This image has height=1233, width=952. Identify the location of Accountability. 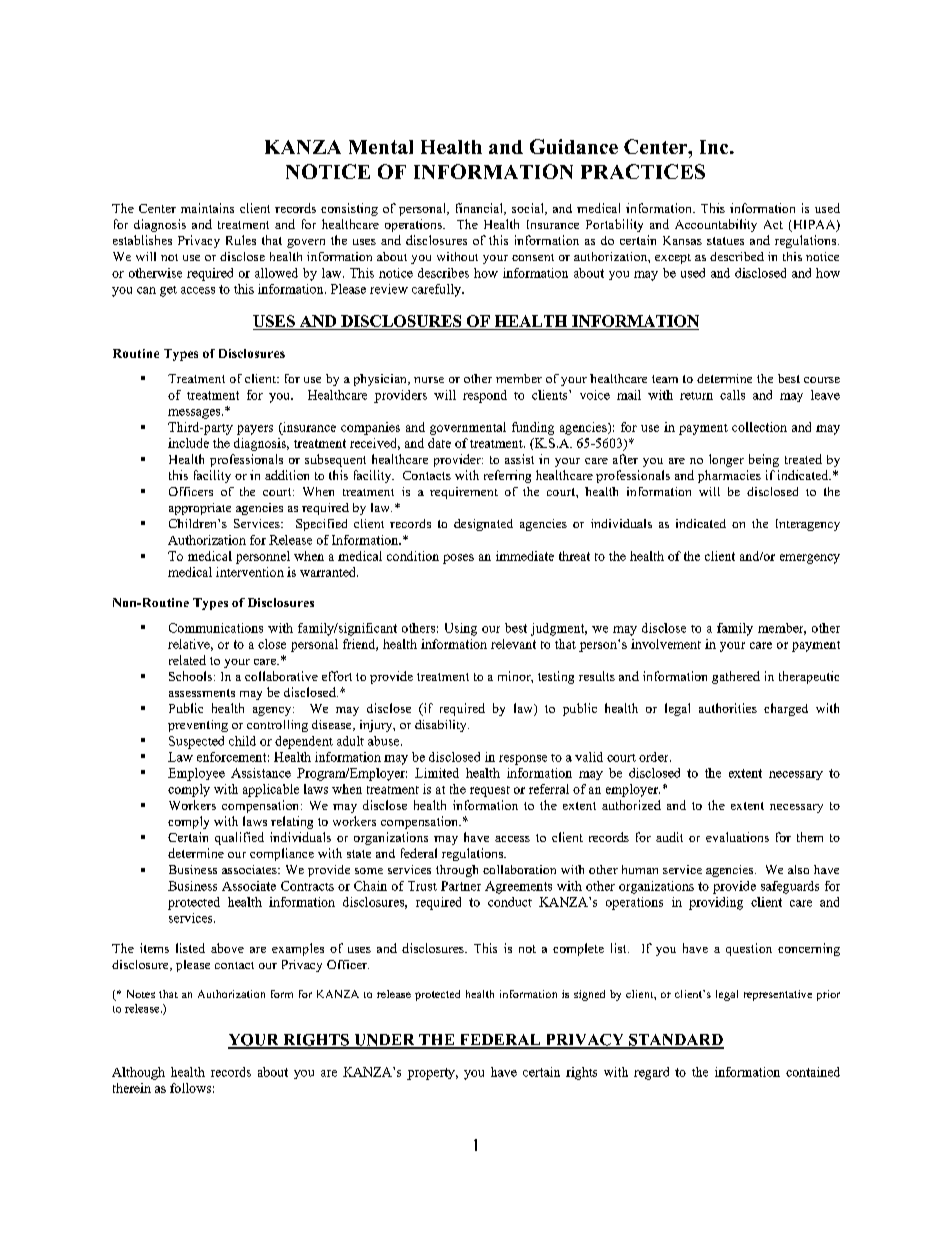
(716, 225).
